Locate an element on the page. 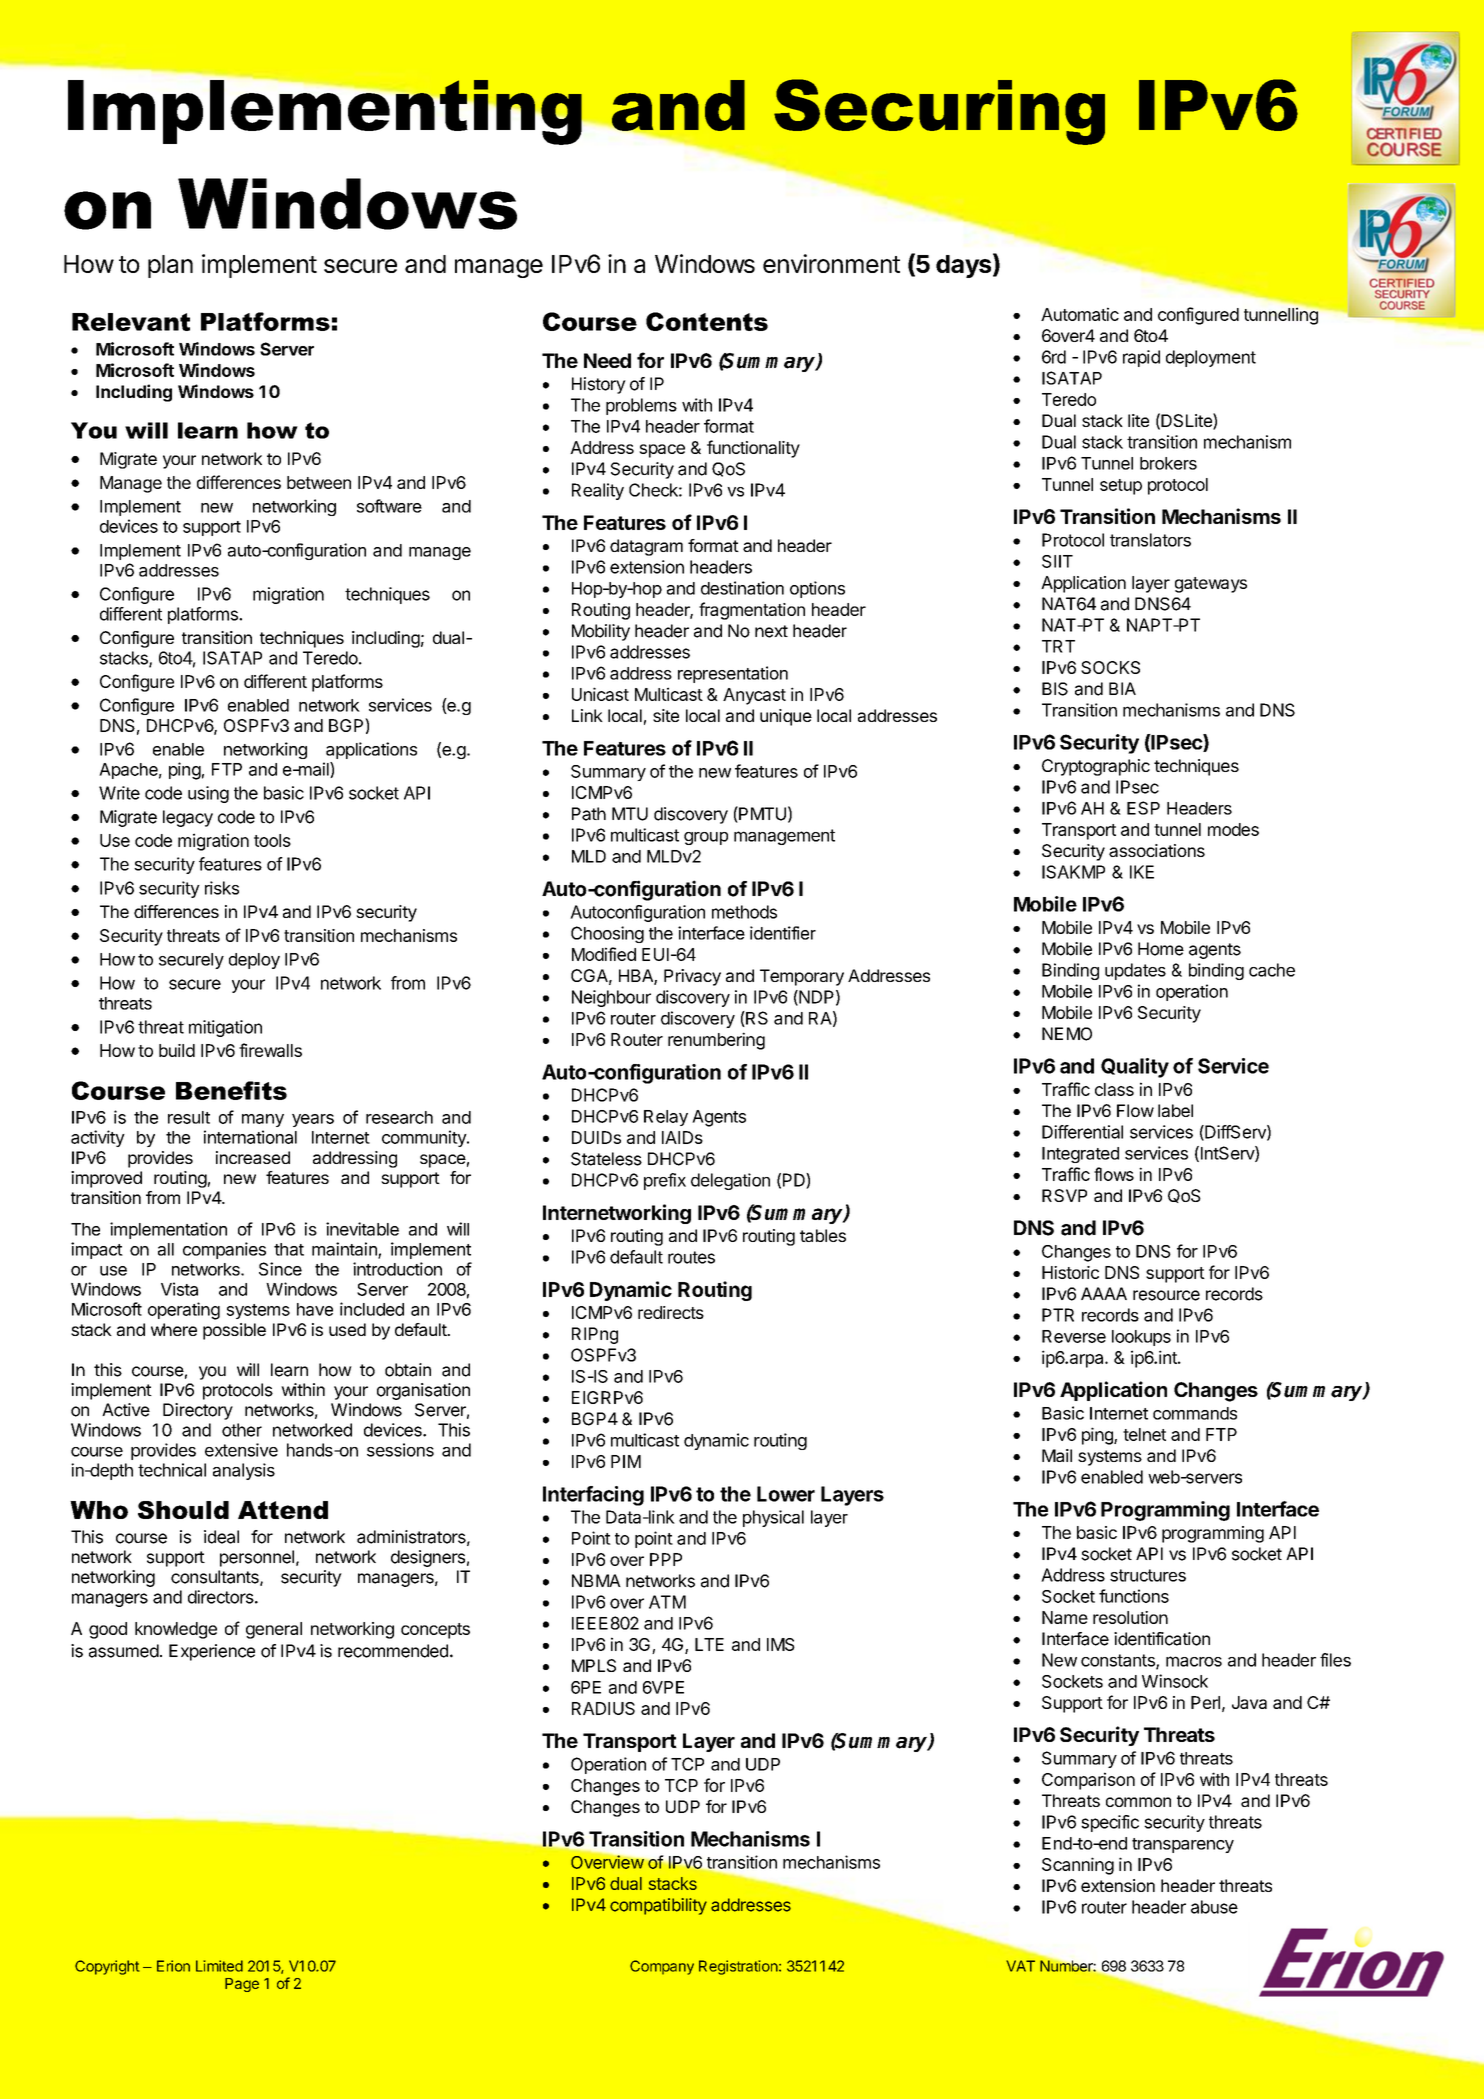 The width and height of the page is (1484, 2099). rapid is located at coordinates (1141, 358).
